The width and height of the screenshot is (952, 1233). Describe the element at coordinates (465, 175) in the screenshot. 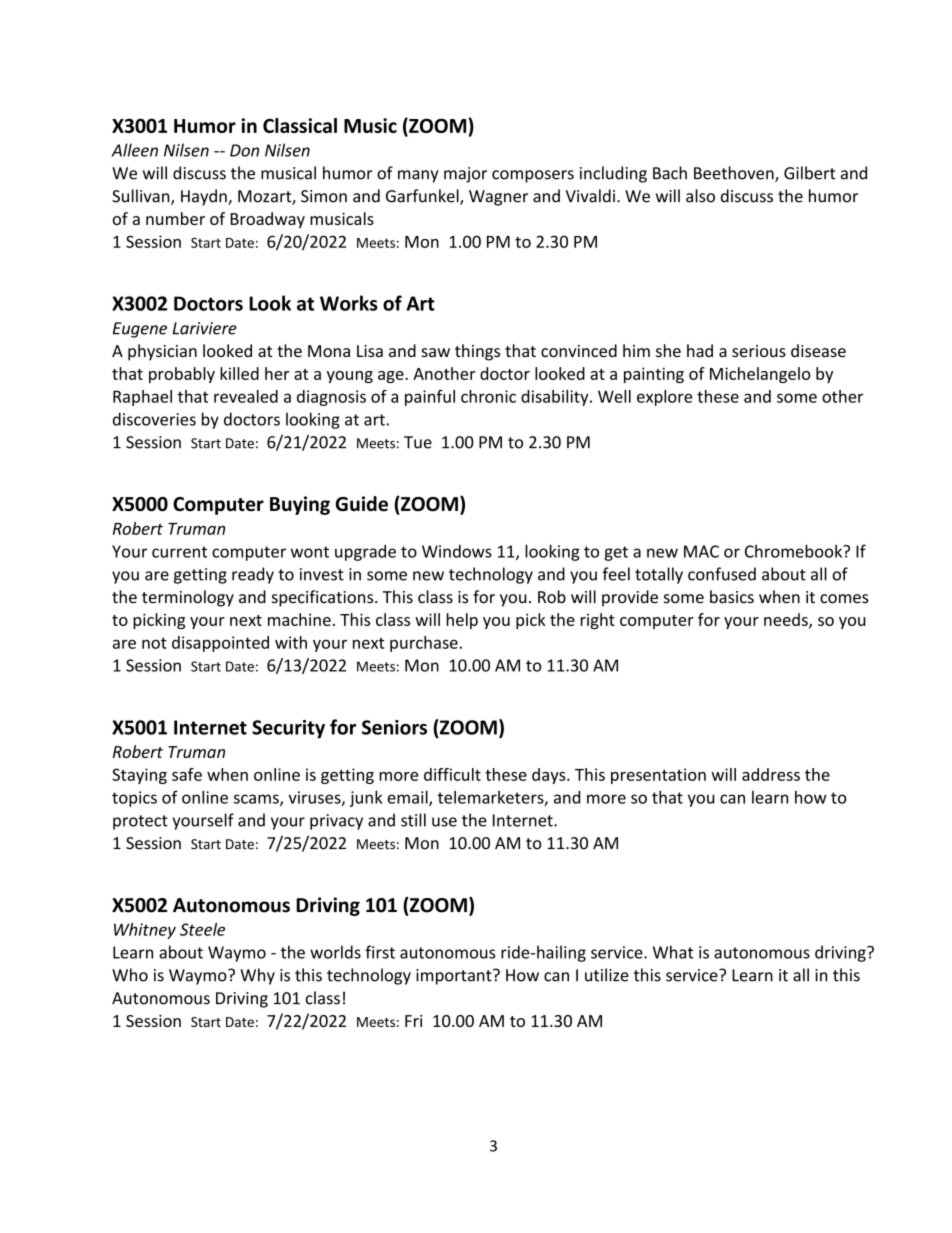

I see `major` at that location.
